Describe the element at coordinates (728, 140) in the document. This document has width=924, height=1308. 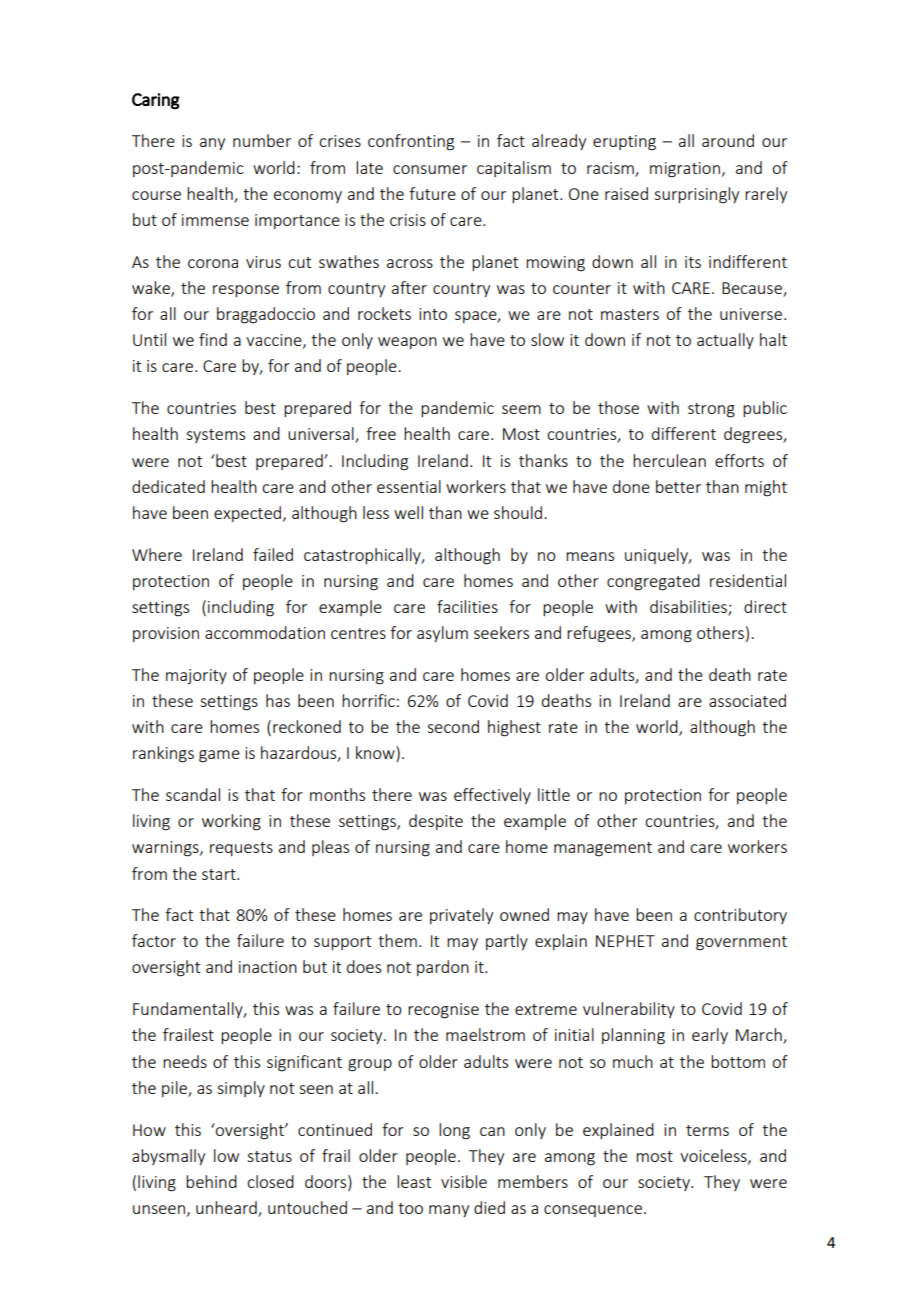
I see `around` at that location.
